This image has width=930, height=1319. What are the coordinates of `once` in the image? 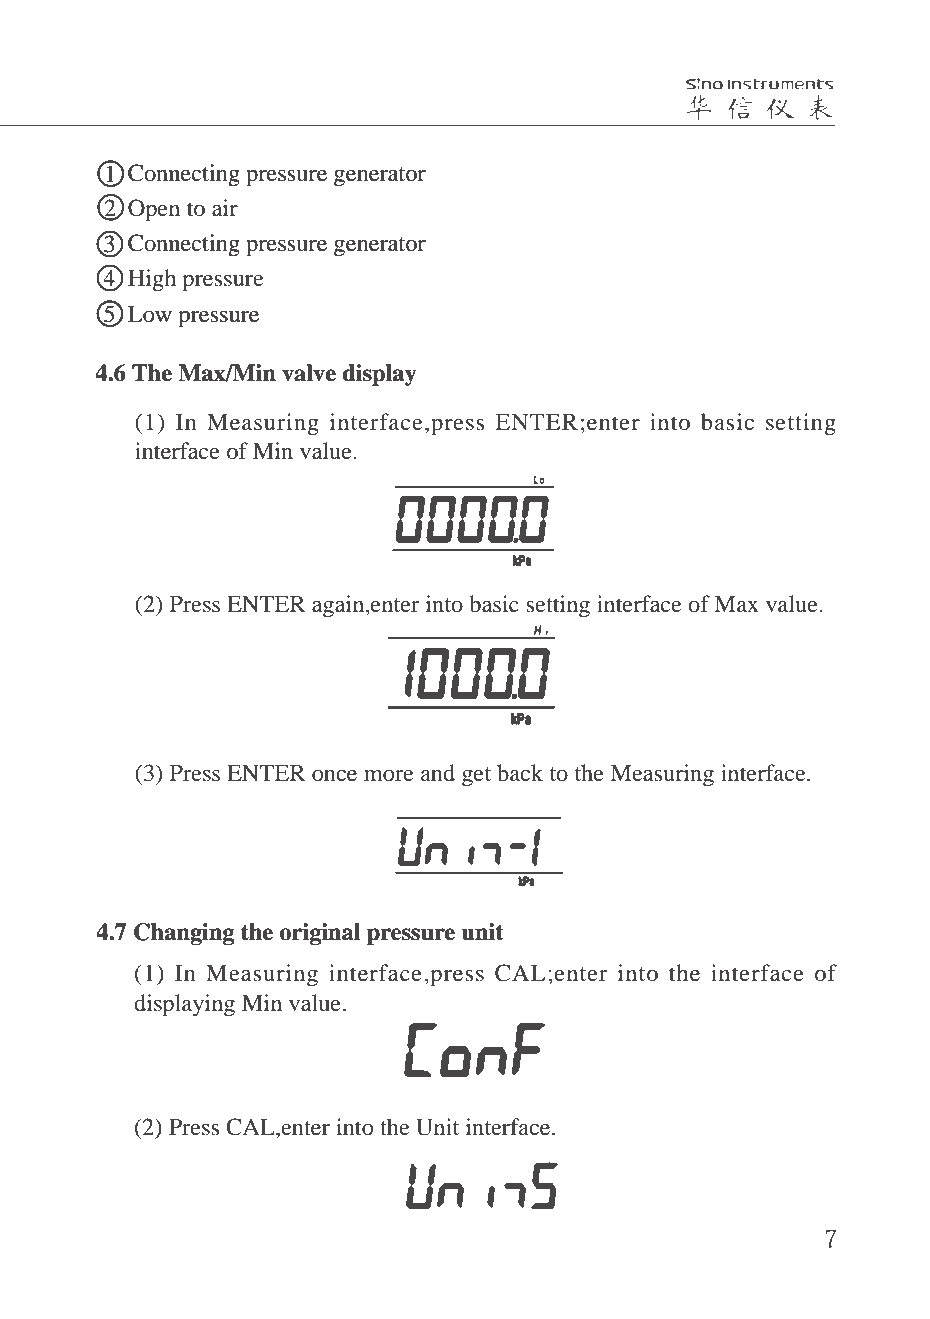 It's located at (334, 776).
